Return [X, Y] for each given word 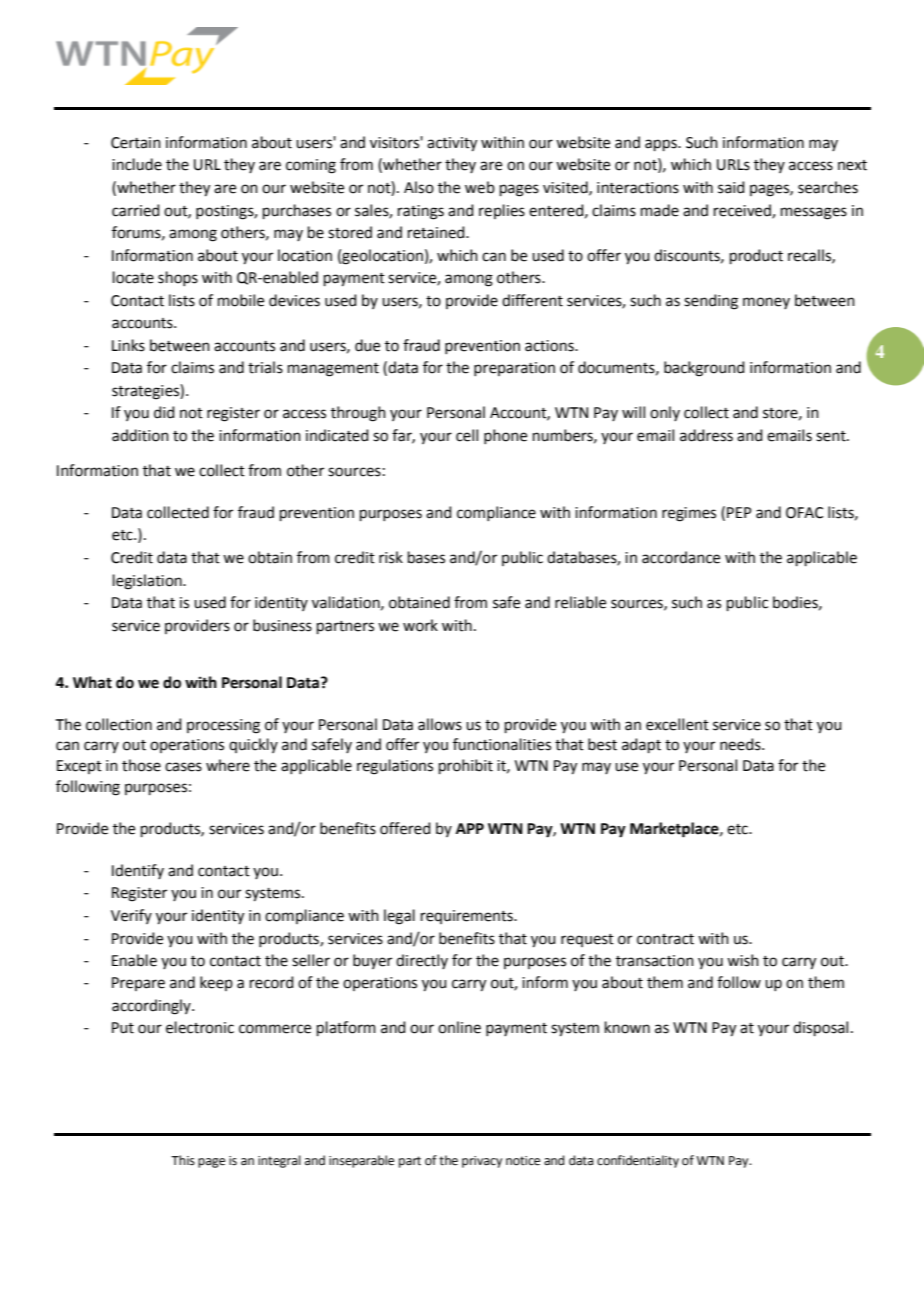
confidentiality [638, 1161]
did [164, 412]
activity [452, 144]
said [731, 187]
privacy [482, 1162]
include [137, 164]
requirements [468, 917]
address [706, 435]
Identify [138, 871]
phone [505, 436]
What [92, 682]
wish [743, 960]
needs [741, 744]
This [183, 1160]
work [420, 625]
